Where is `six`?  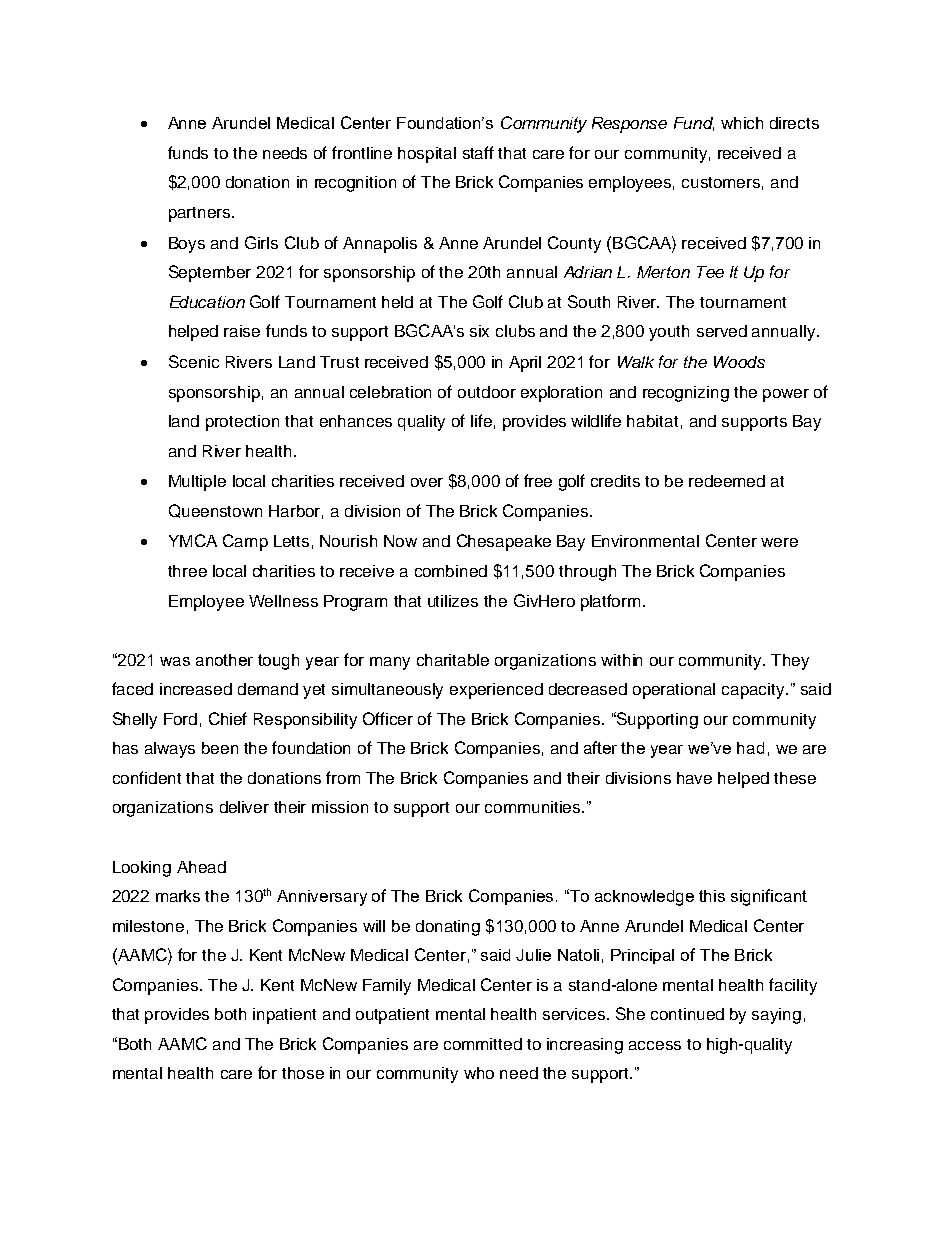 six is located at coordinates (479, 331).
